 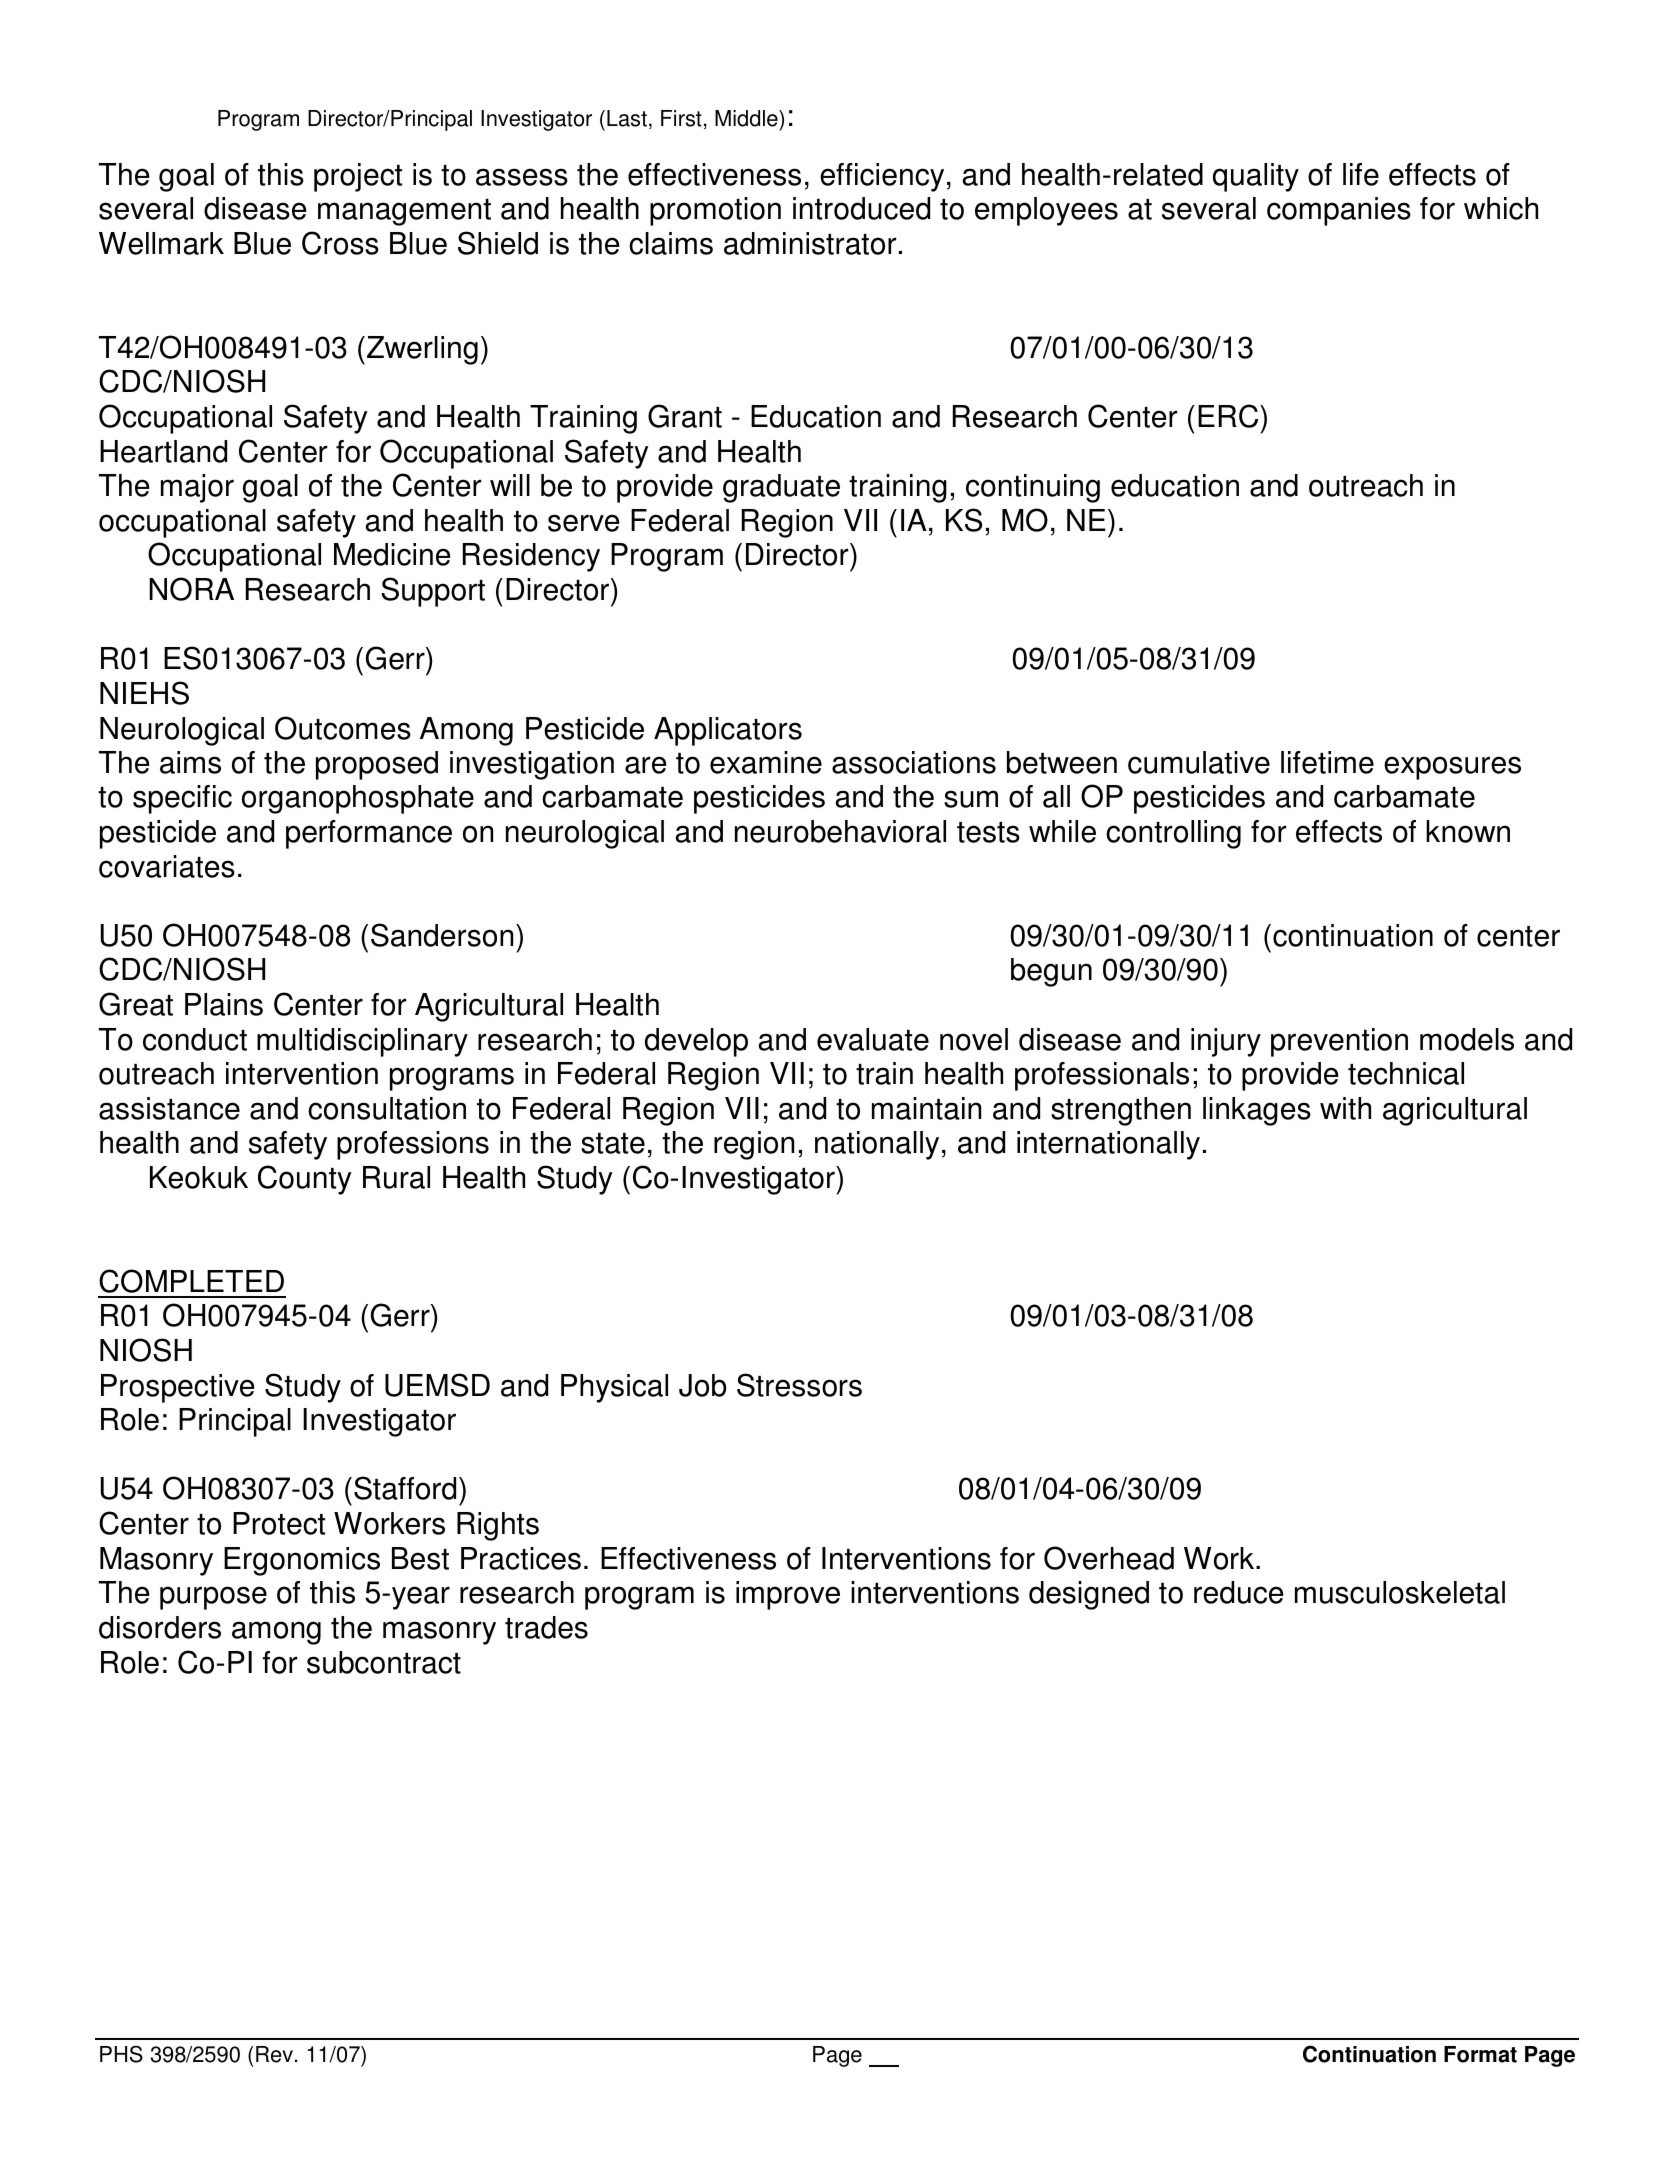 What do you see at coordinates (384, 1662) in the screenshot?
I see `subcontract` at bounding box center [384, 1662].
